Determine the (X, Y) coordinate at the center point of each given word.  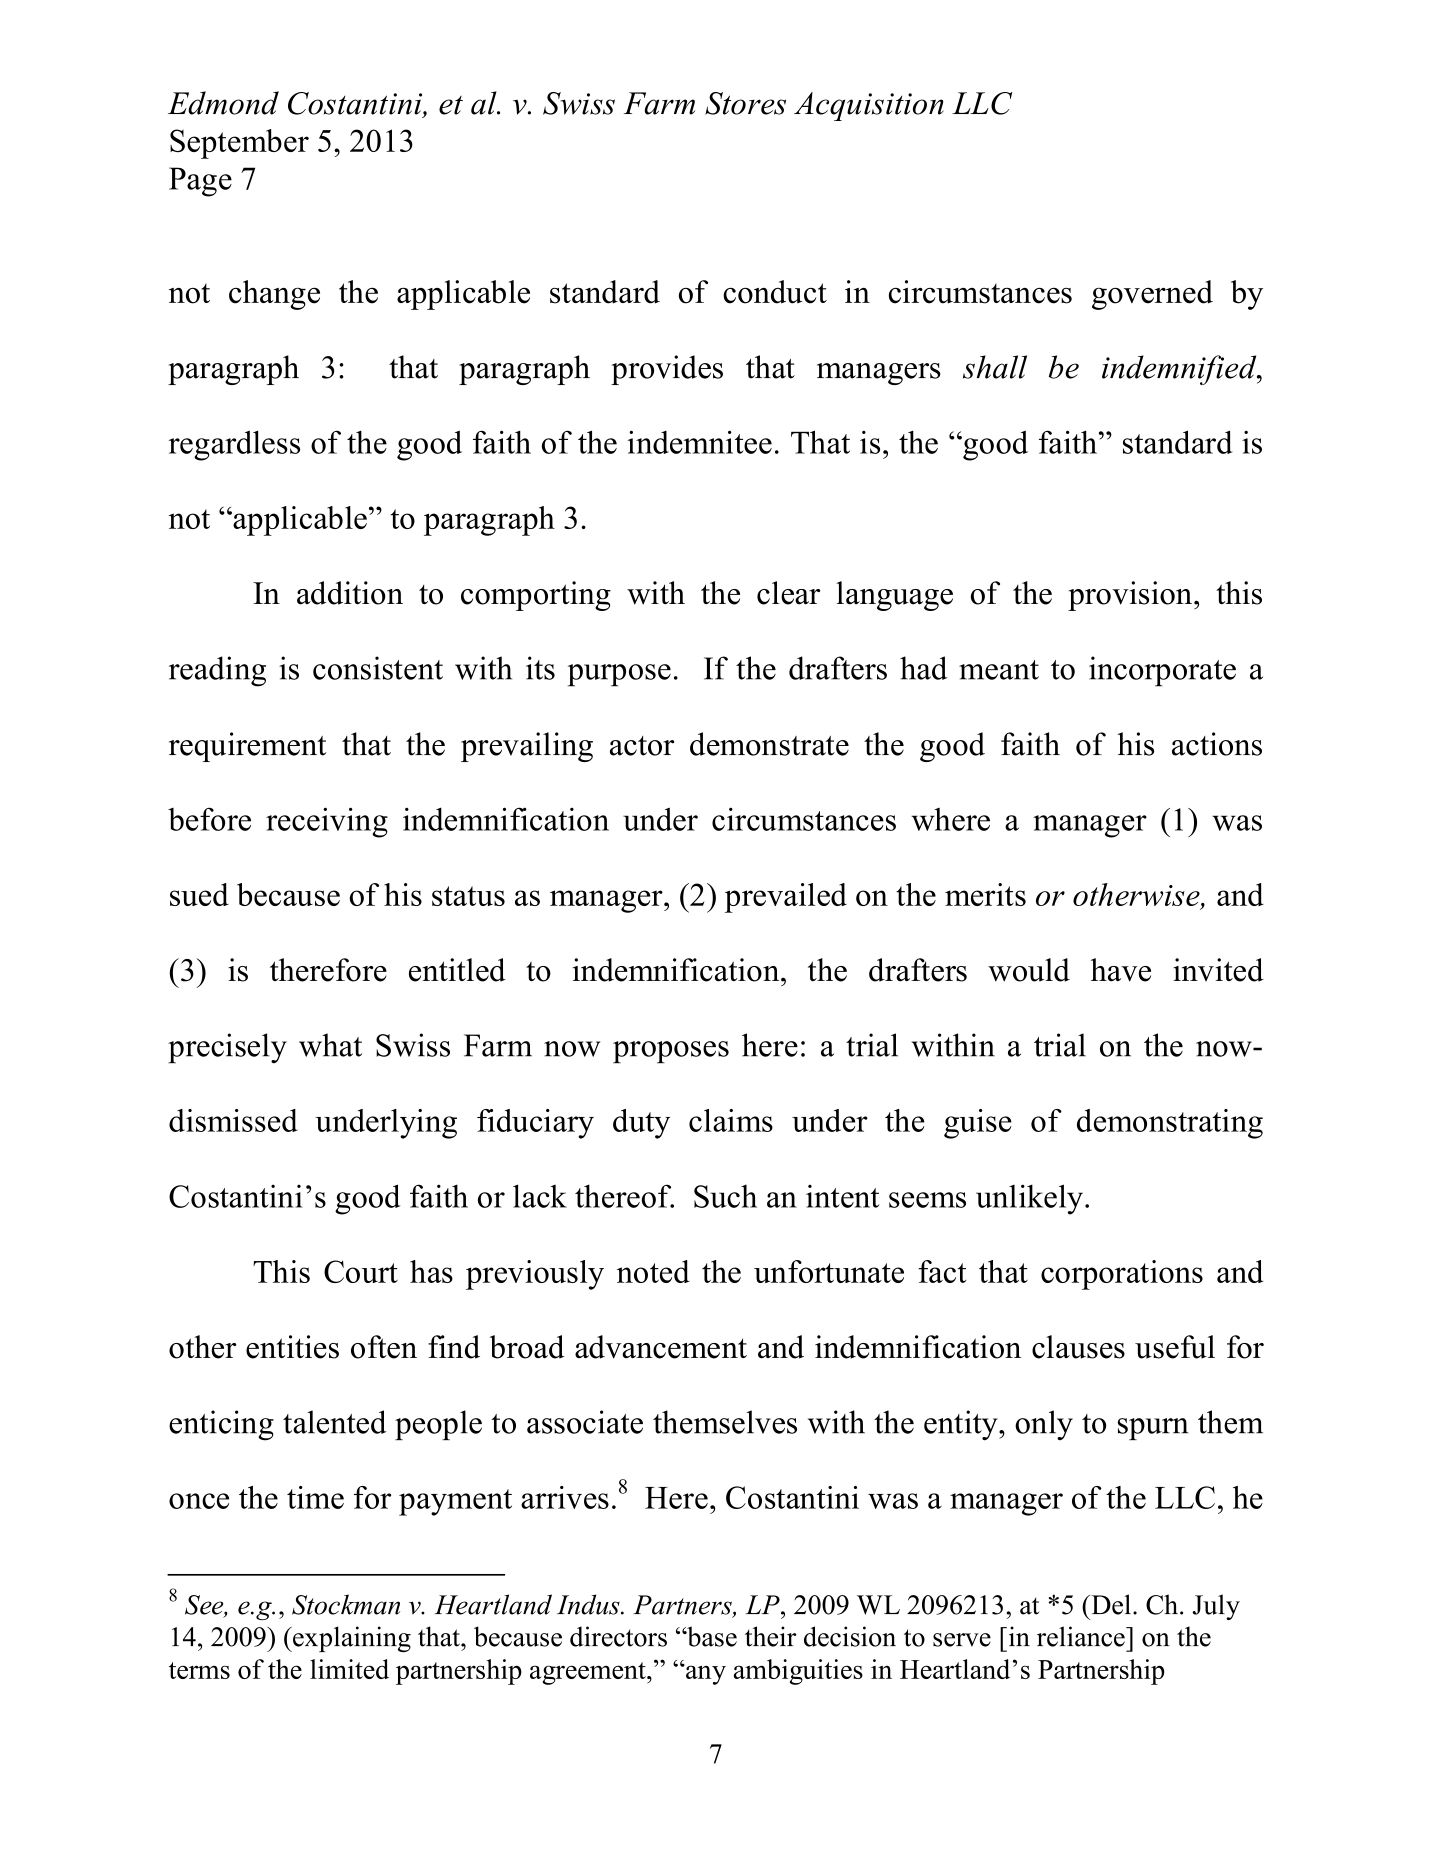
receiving (327, 822)
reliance (1082, 1636)
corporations (1122, 1275)
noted (653, 1271)
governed (1152, 295)
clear (788, 593)
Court (361, 1271)
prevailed (786, 898)
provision (1130, 596)
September (239, 144)
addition (350, 593)
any (705, 1674)
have (1121, 970)
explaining (351, 1639)
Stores (745, 103)
